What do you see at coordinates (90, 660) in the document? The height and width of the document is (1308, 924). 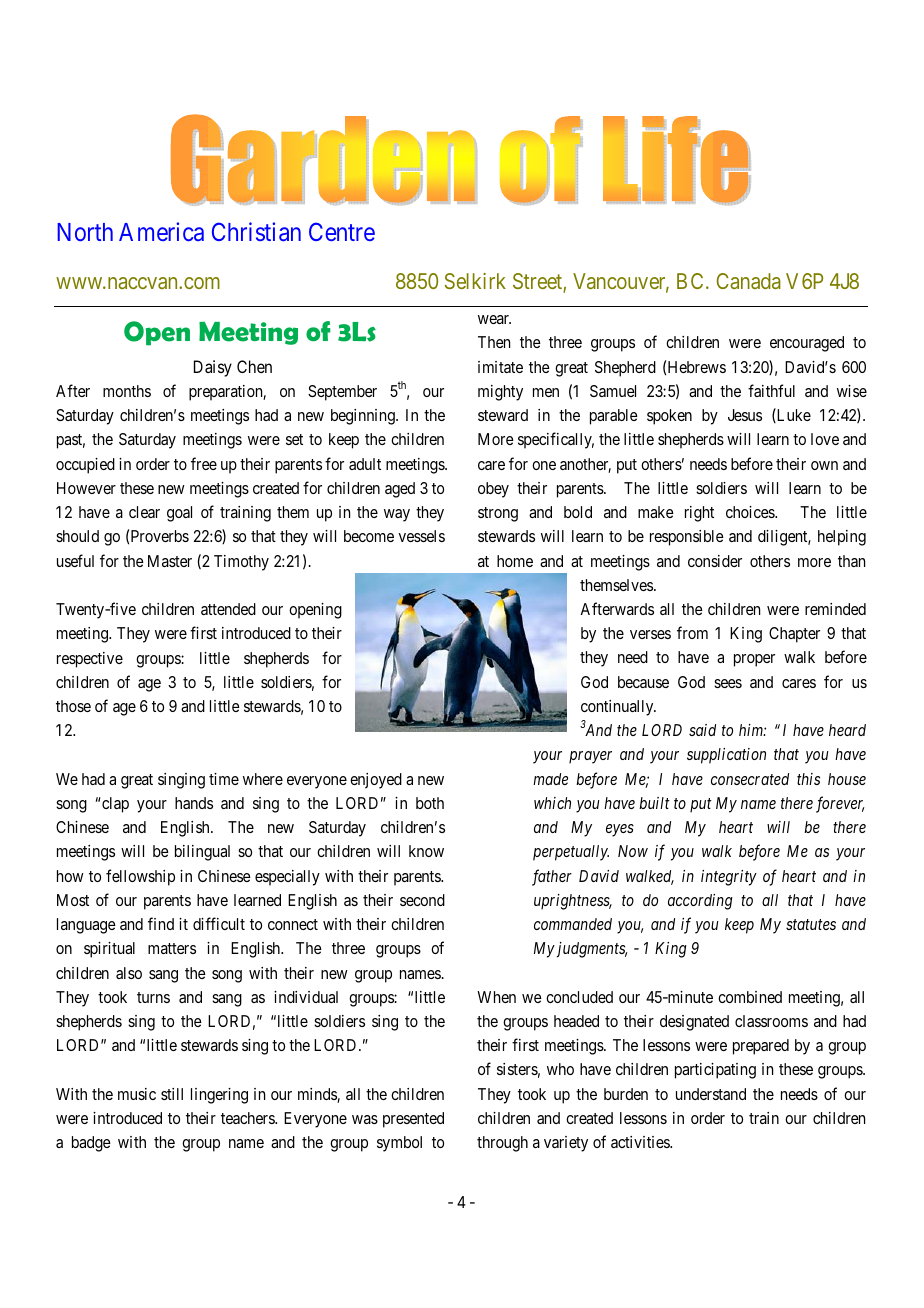 I see `respective` at bounding box center [90, 660].
